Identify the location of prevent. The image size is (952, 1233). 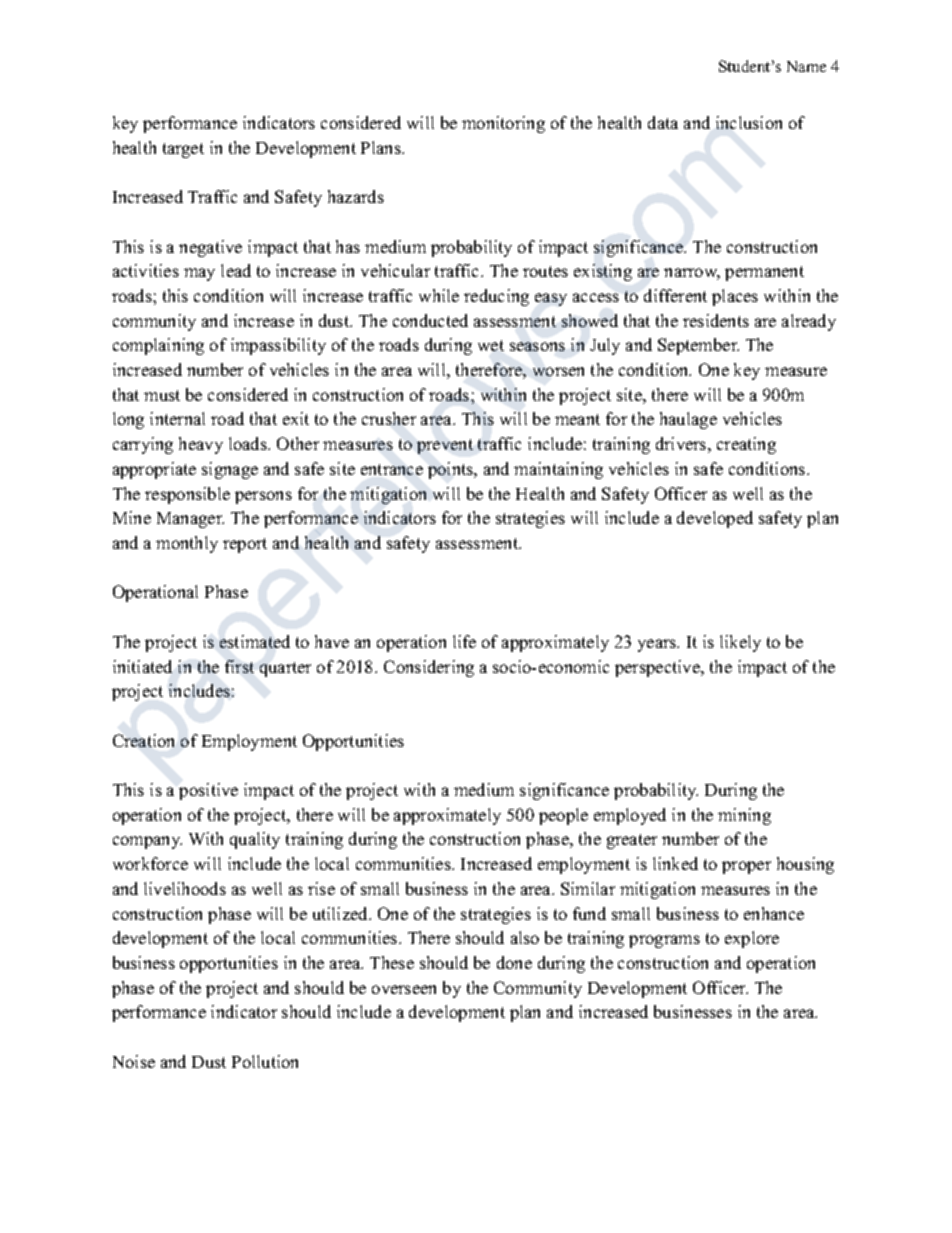
(445, 446).
